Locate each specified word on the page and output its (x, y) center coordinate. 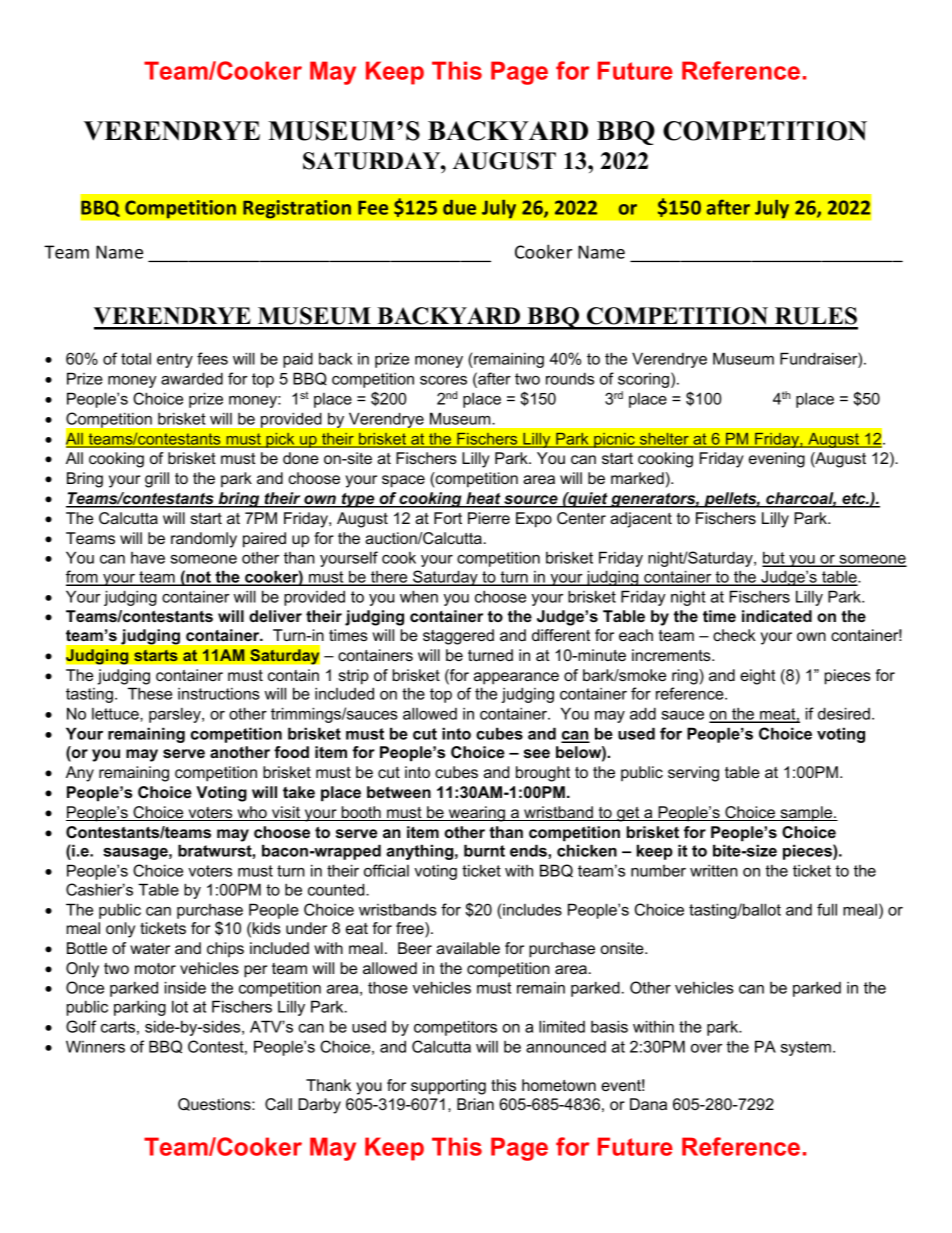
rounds (570, 378)
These (150, 693)
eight (758, 677)
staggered (458, 637)
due (459, 207)
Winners (95, 1046)
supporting (448, 1087)
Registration (297, 209)
